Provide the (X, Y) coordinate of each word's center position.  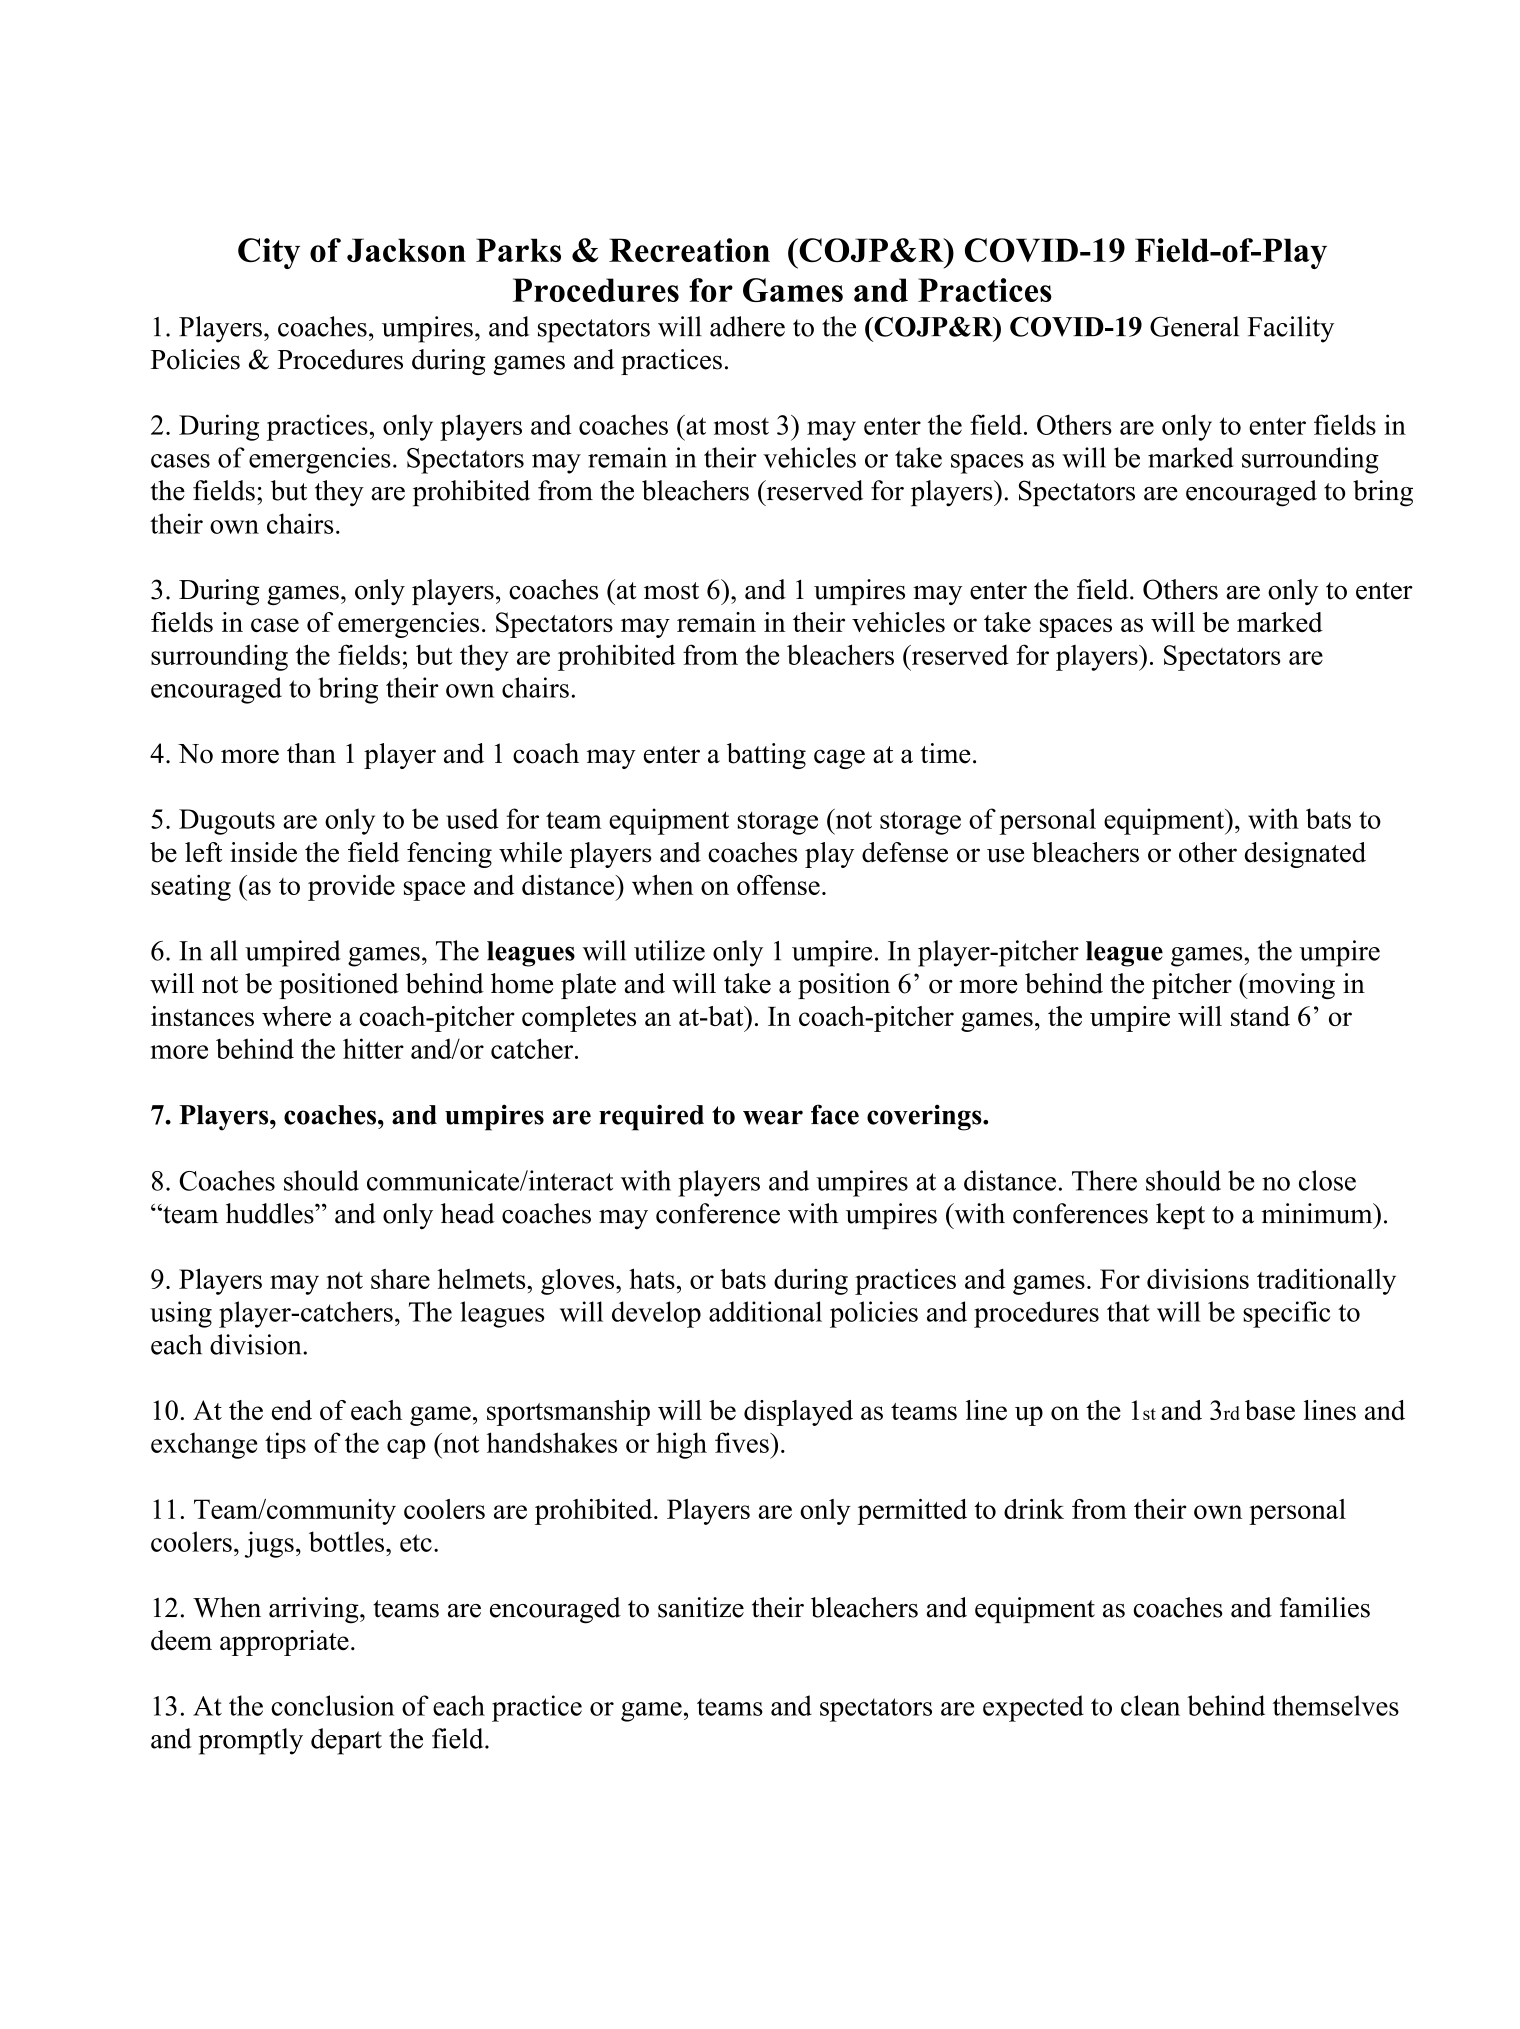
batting (766, 756)
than (311, 753)
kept (1180, 1216)
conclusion (332, 1705)
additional (765, 1311)
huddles (271, 1213)
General (1194, 326)
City (269, 253)
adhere (747, 326)
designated (1305, 855)
